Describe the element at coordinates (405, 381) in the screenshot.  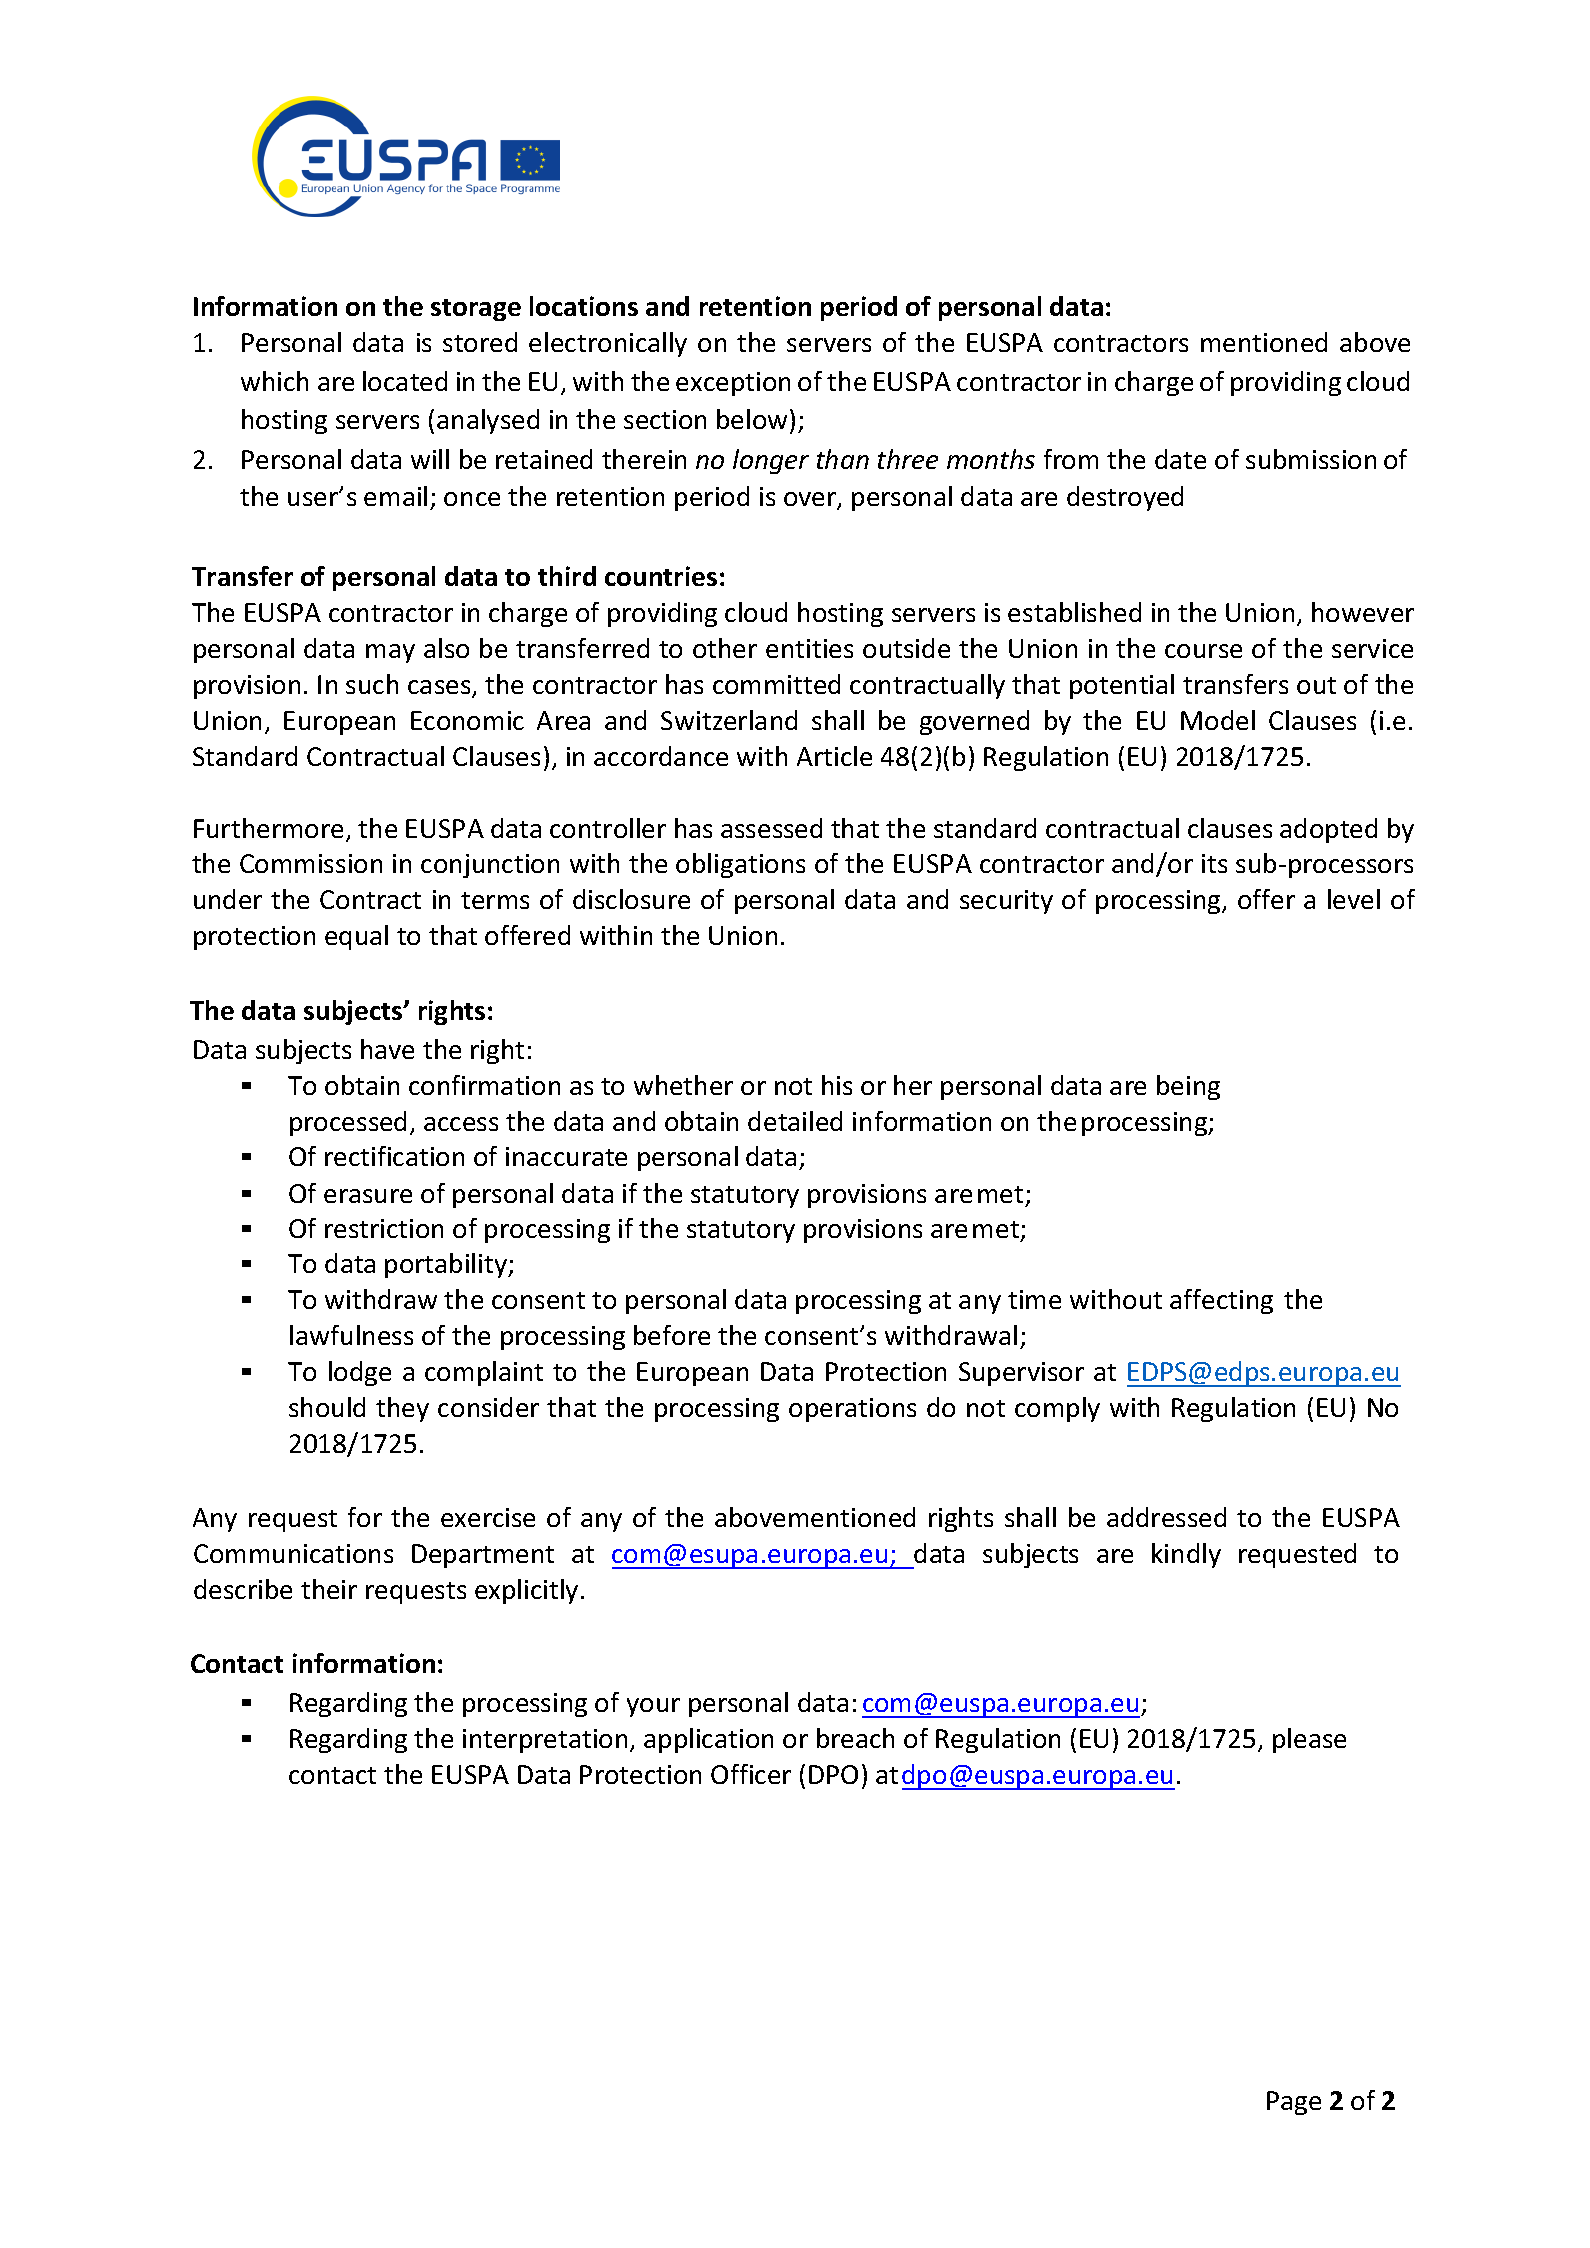
I see `located` at that location.
